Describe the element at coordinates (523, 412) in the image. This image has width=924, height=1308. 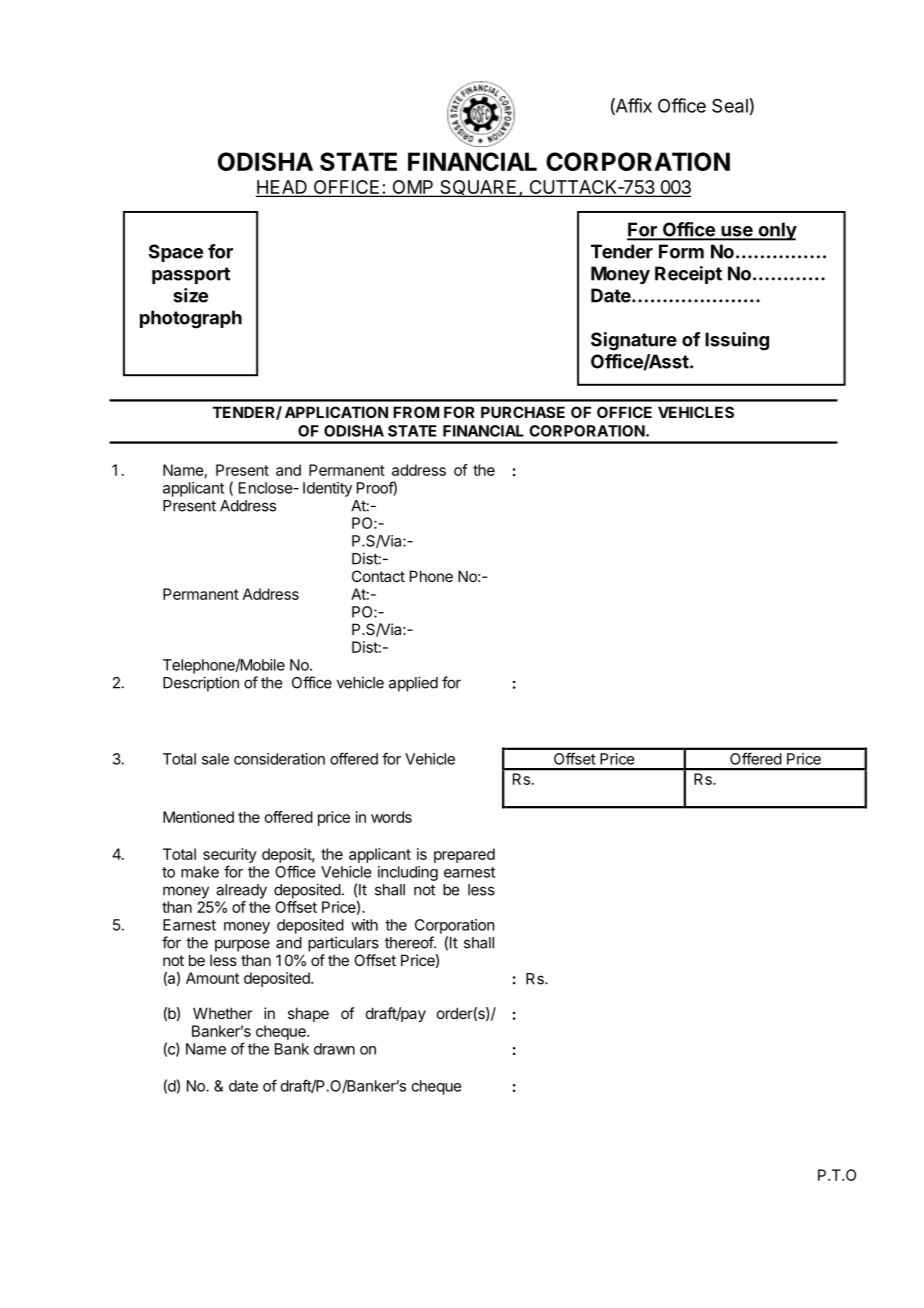
I see `PURCHASE` at that location.
